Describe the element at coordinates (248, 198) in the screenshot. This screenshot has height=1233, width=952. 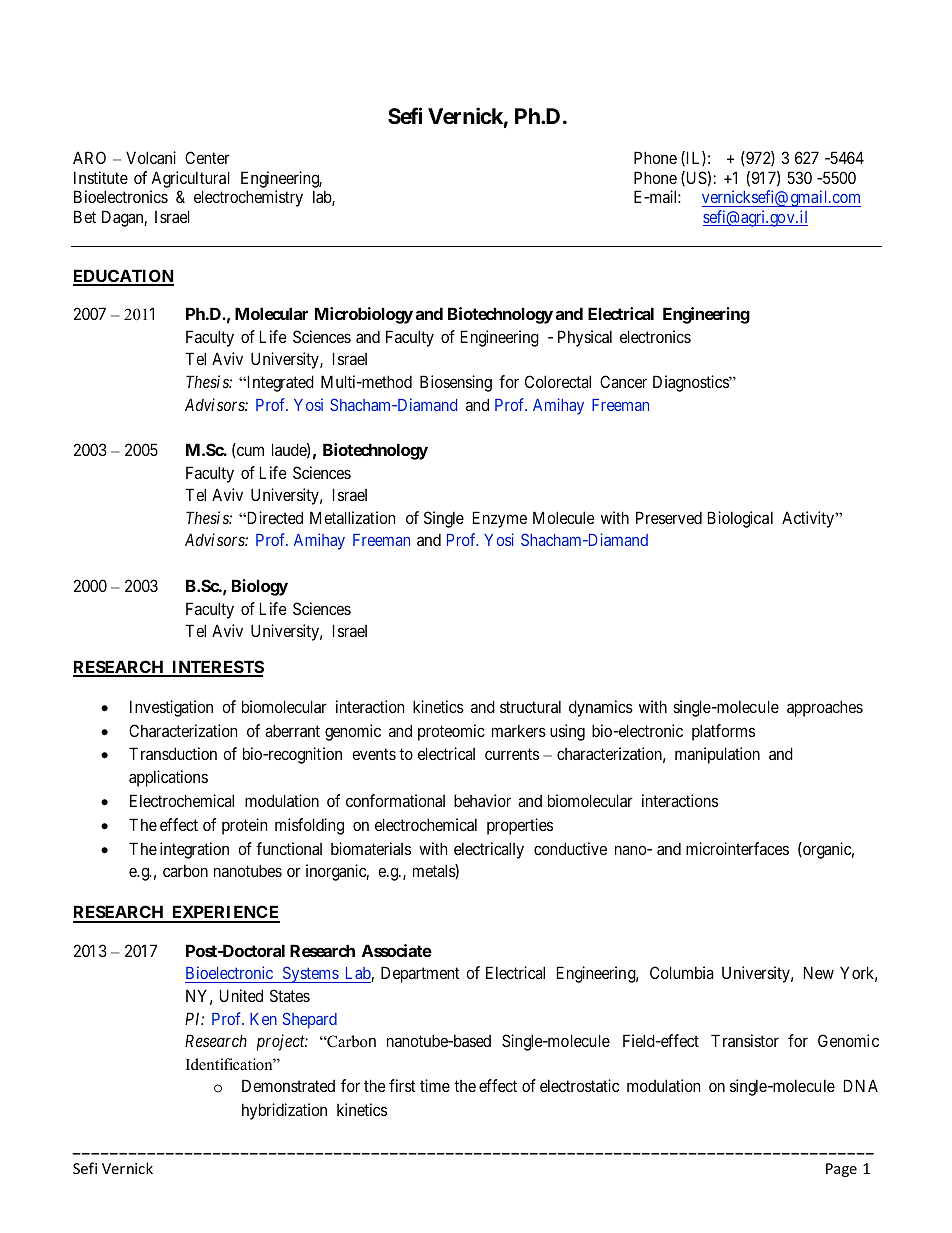
I see `electrochemistry` at that location.
